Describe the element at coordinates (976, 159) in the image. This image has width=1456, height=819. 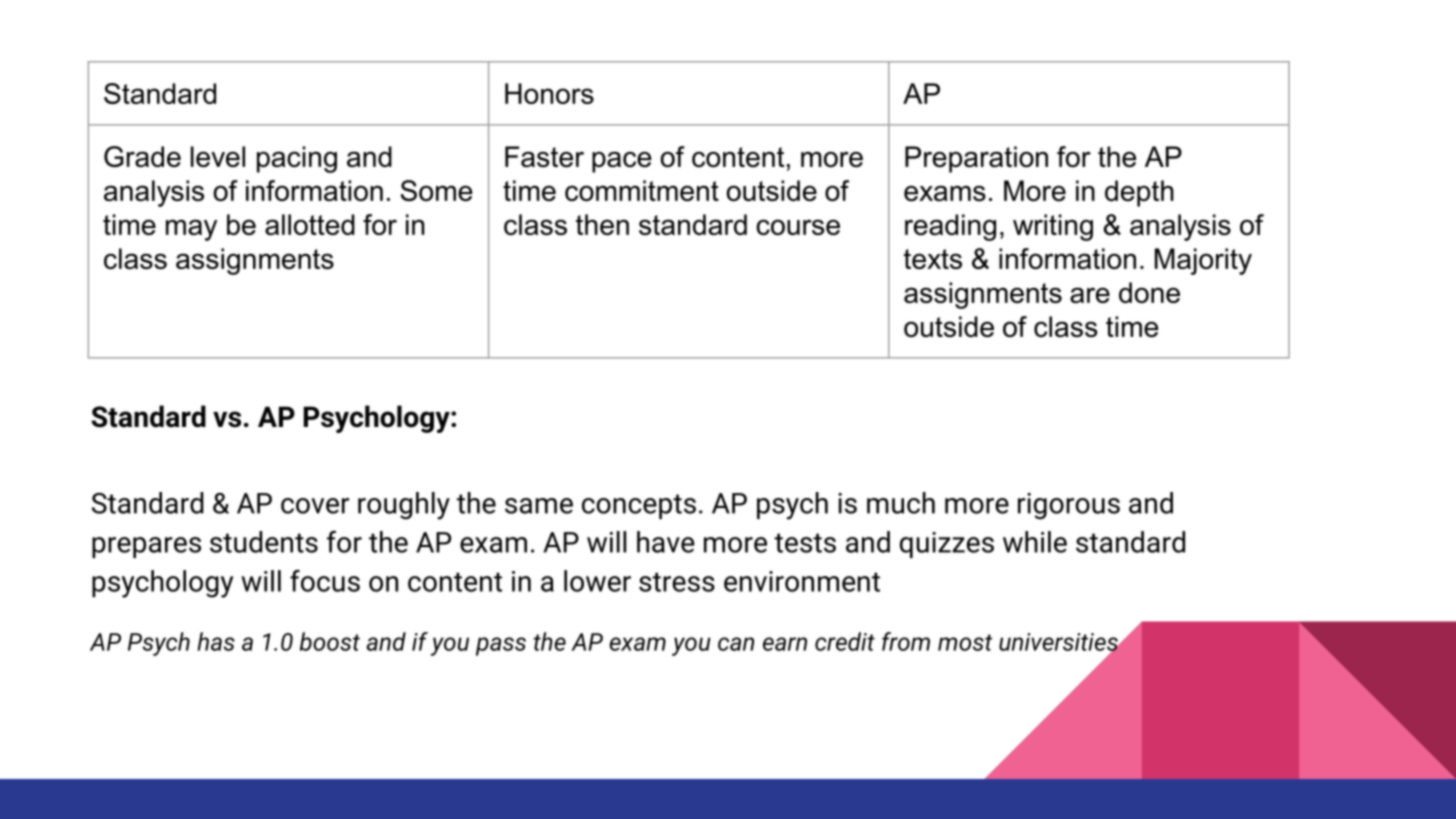
I see `Preparation` at that location.
